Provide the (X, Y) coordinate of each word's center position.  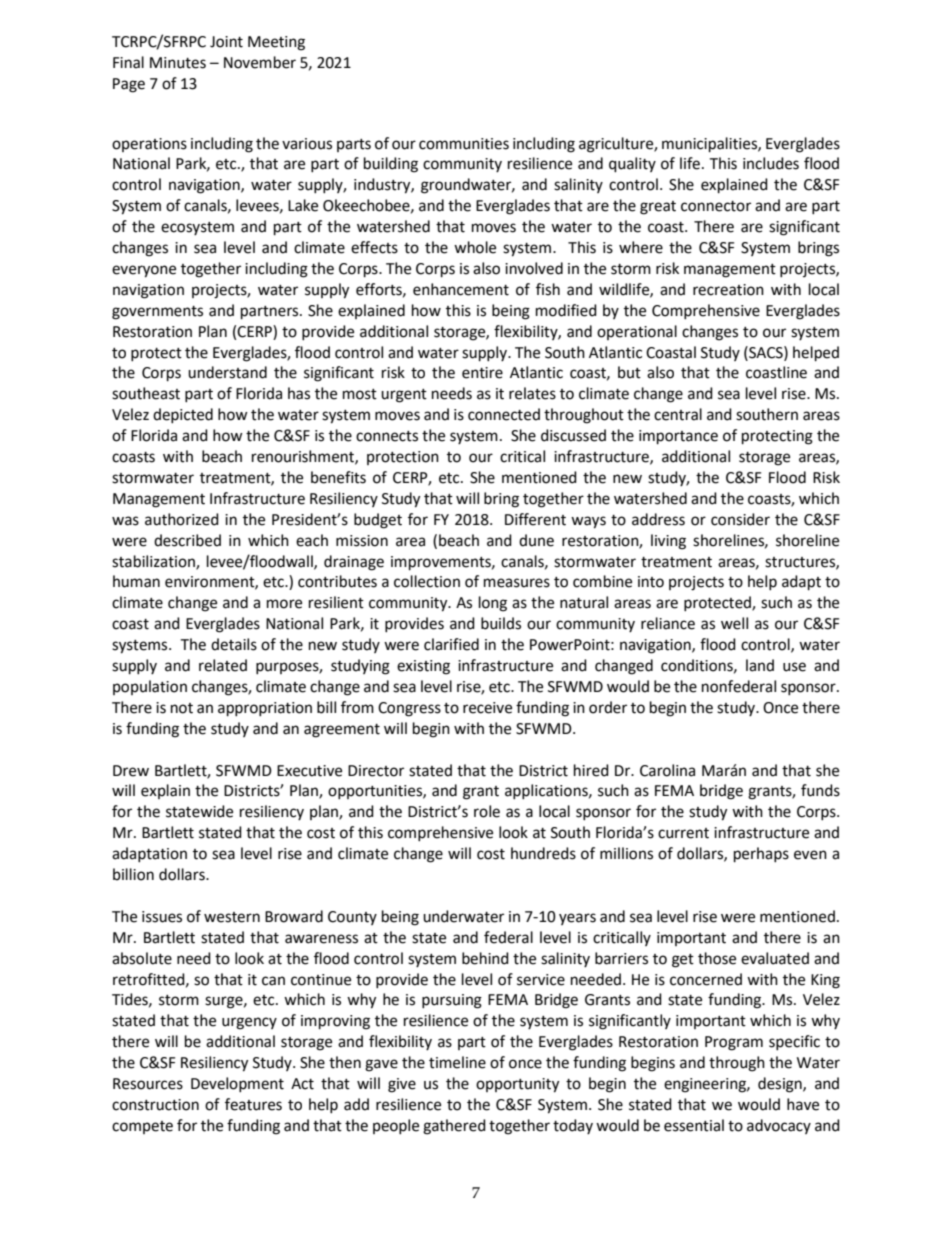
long (493, 604)
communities (464, 144)
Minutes (178, 63)
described (187, 540)
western (232, 917)
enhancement (461, 289)
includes (771, 163)
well (734, 623)
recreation (728, 290)
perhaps (761, 855)
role (487, 811)
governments (157, 313)
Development (237, 1084)
